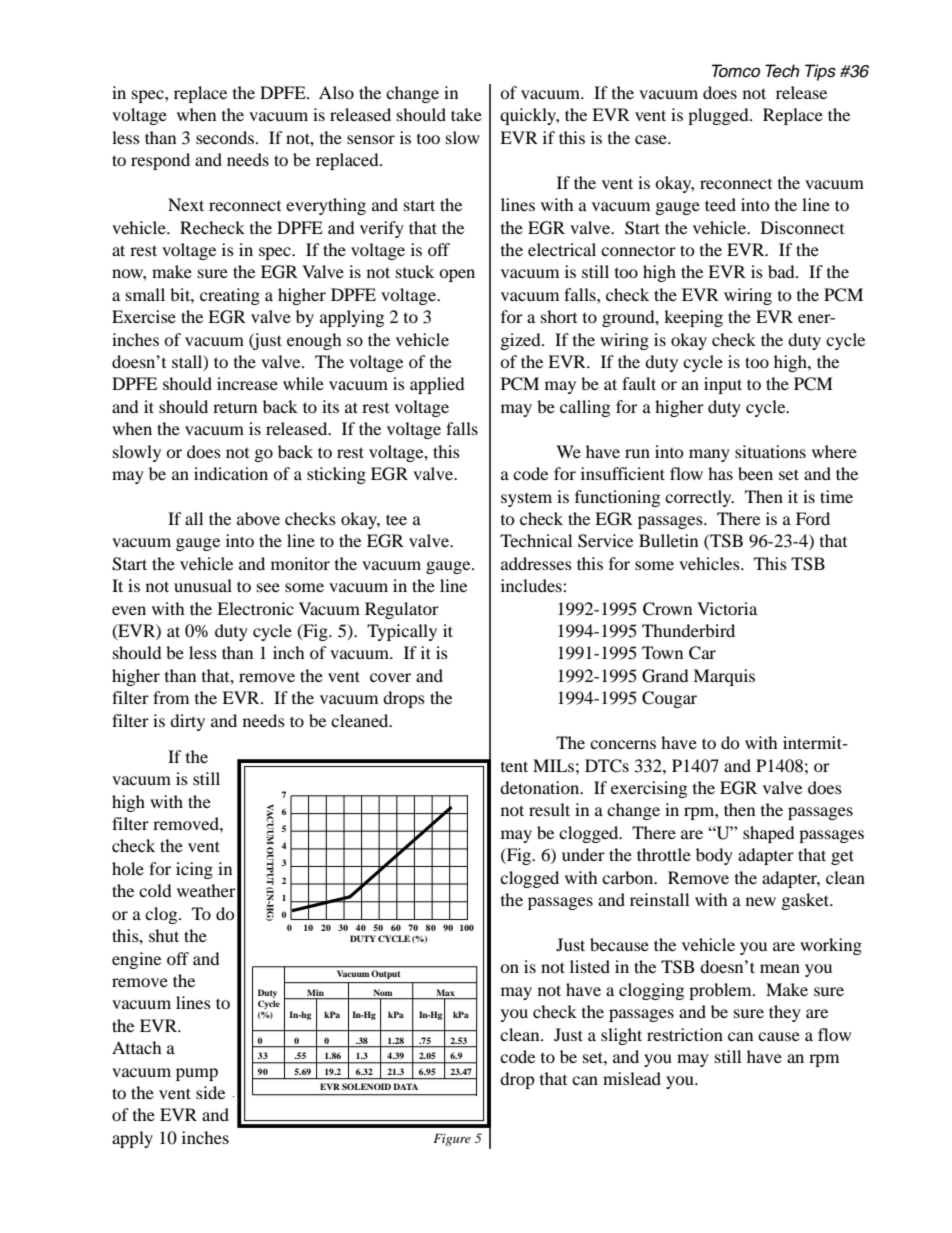 This screenshot has height=1233, width=952. Describe the element at coordinates (466, 114) in the screenshot. I see `take` at that location.
